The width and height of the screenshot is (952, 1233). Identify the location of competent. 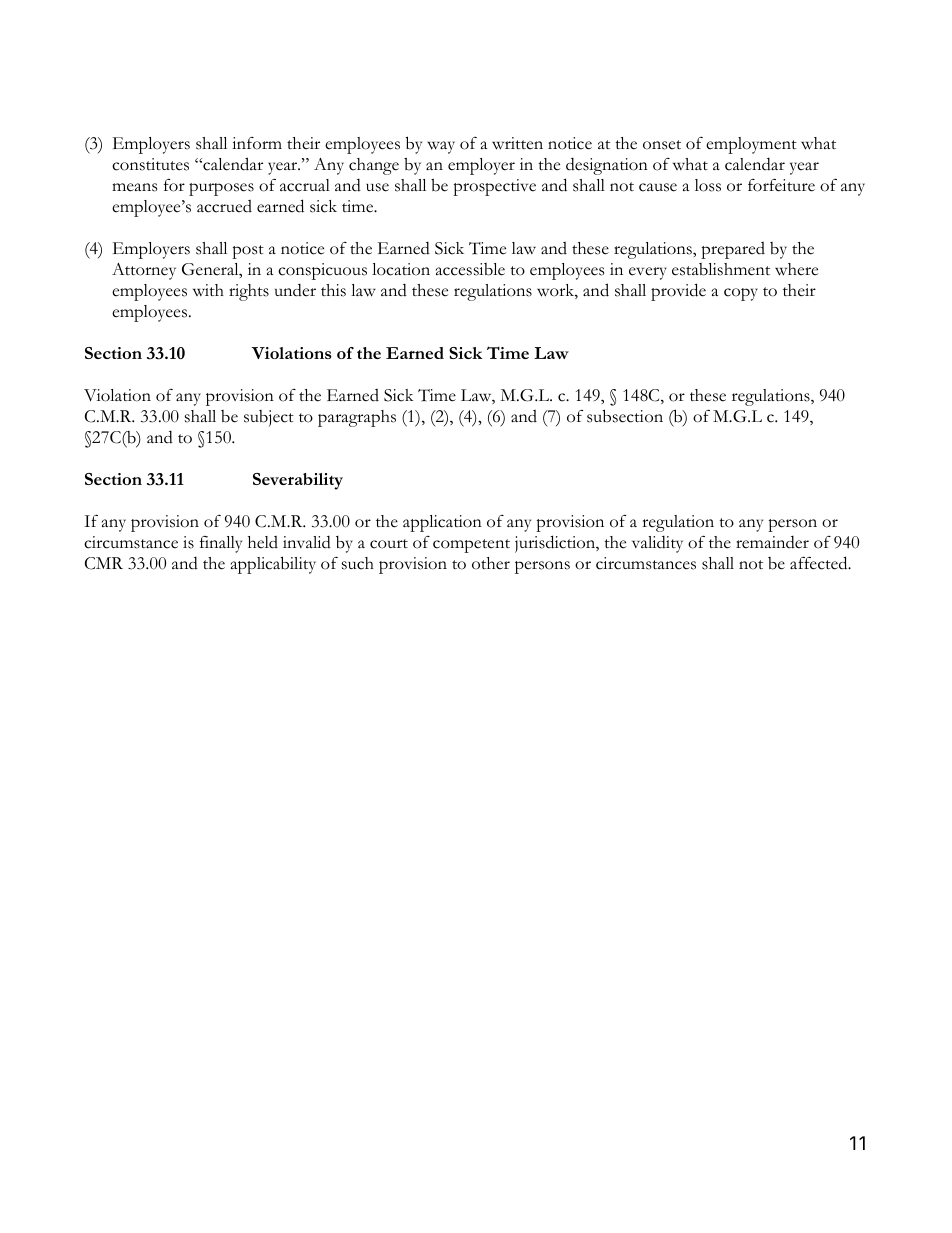
(471, 546).
